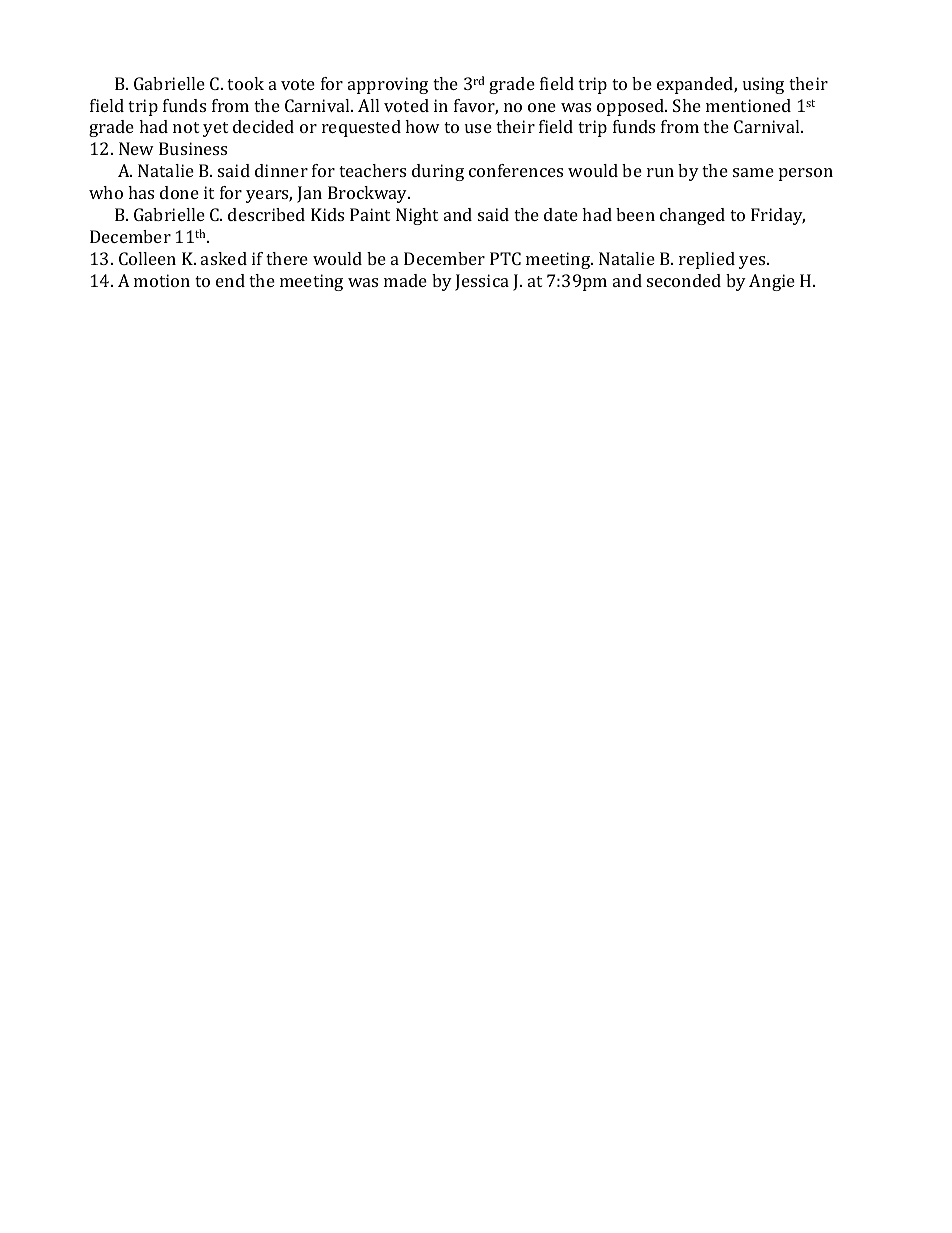 The height and width of the screenshot is (1233, 952). Describe the element at coordinates (179, 192) in the screenshot. I see `done` at that location.
